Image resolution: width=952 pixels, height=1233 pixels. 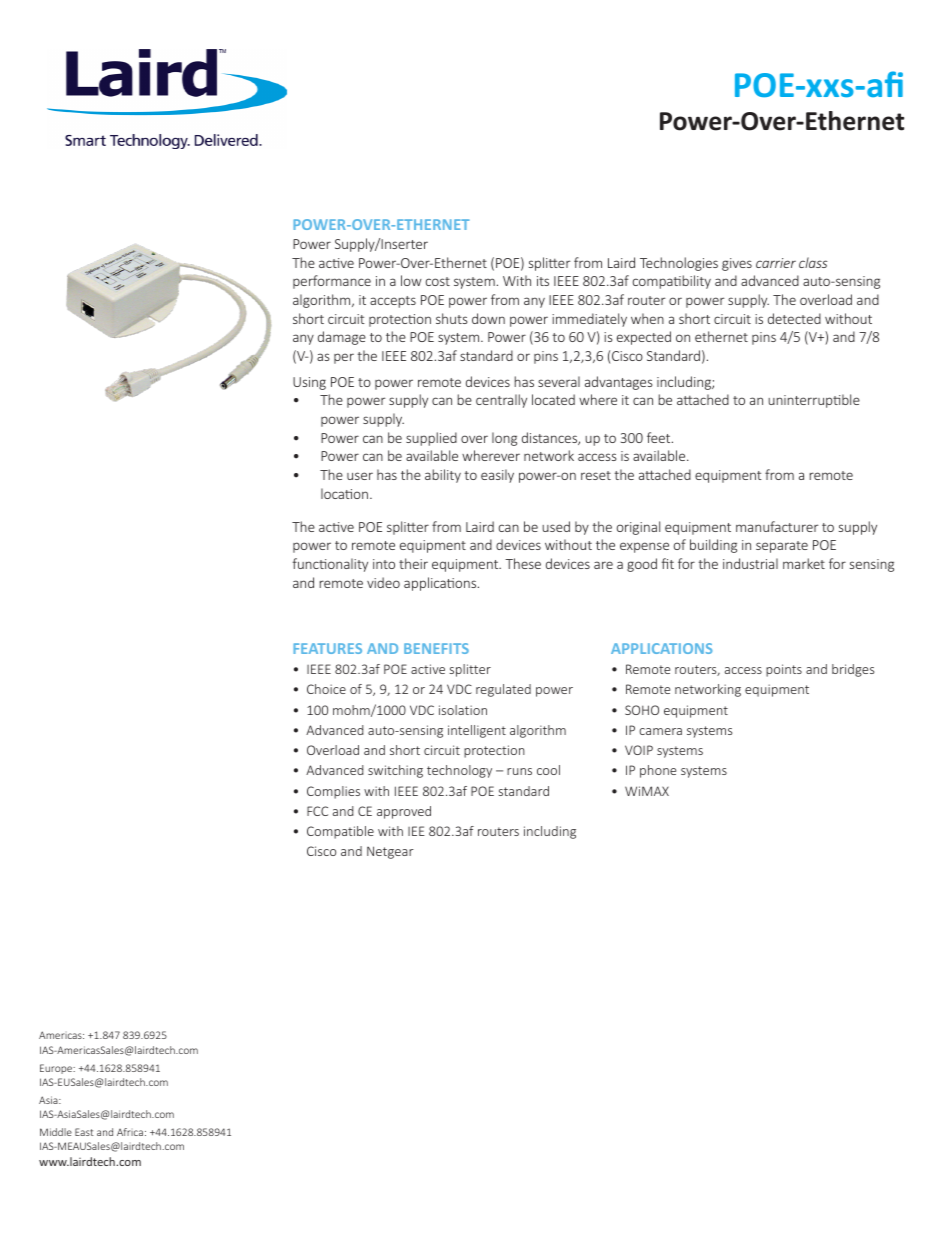 What do you see at coordinates (784, 670) in the screenshot?
I see `points` at bounding box center [784, 670].
